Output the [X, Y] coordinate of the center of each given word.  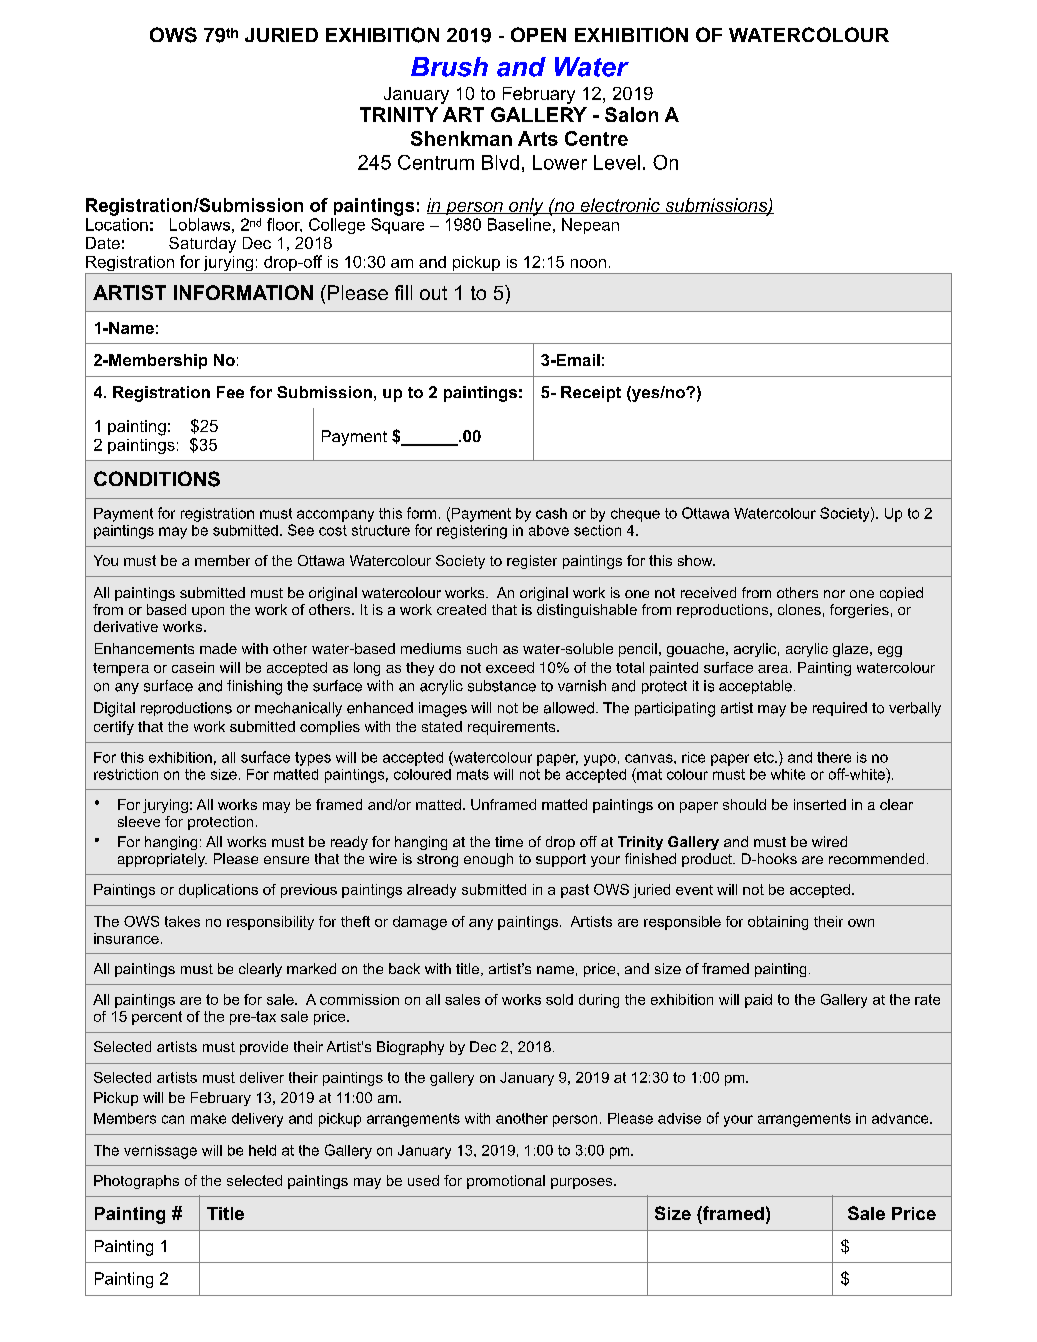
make [208, 1118]
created [461, 609]
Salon [631, 114]
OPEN [538, 34]
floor [284, 225]
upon [208, 612]
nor [834, 594]
